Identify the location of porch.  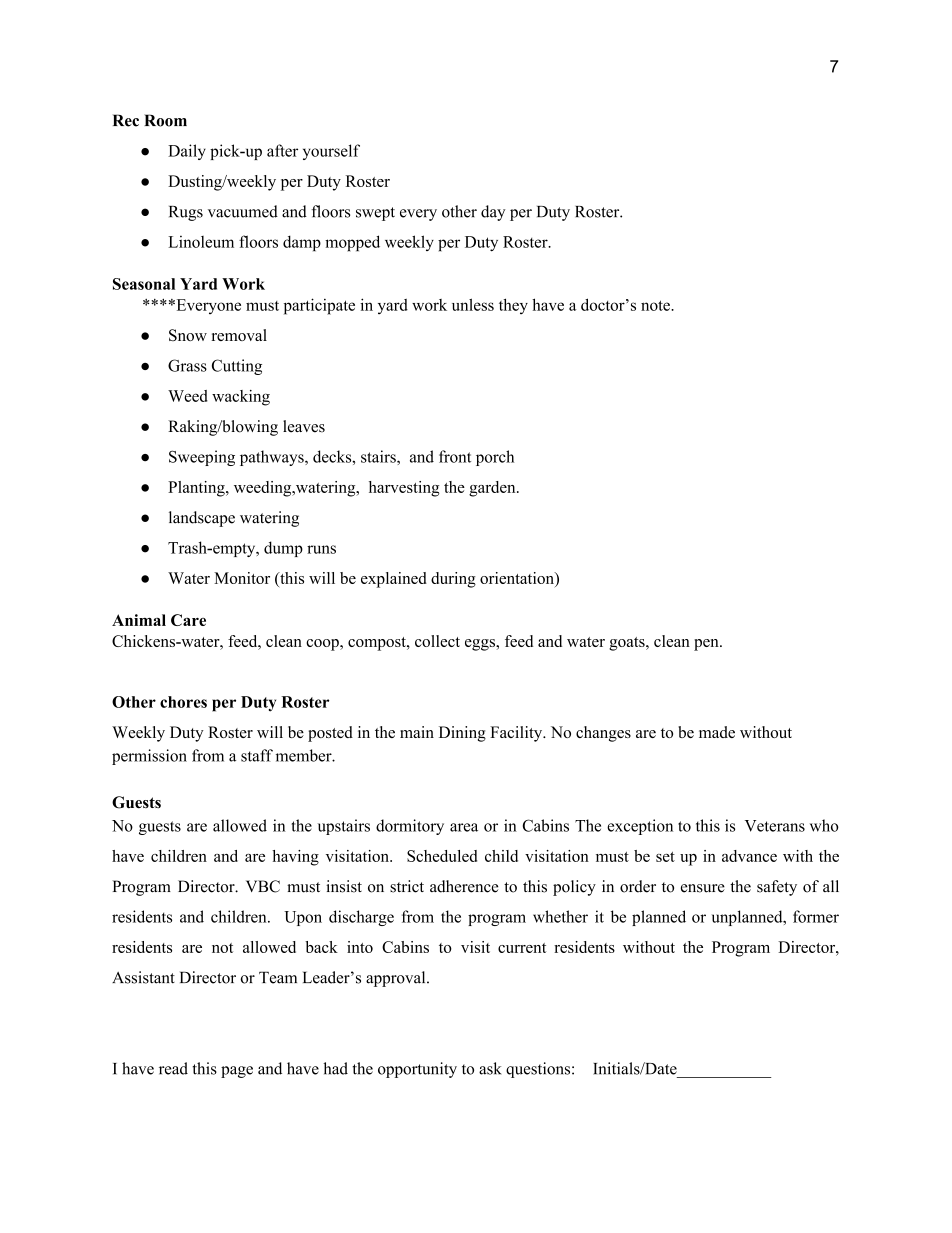
(495, 458).
